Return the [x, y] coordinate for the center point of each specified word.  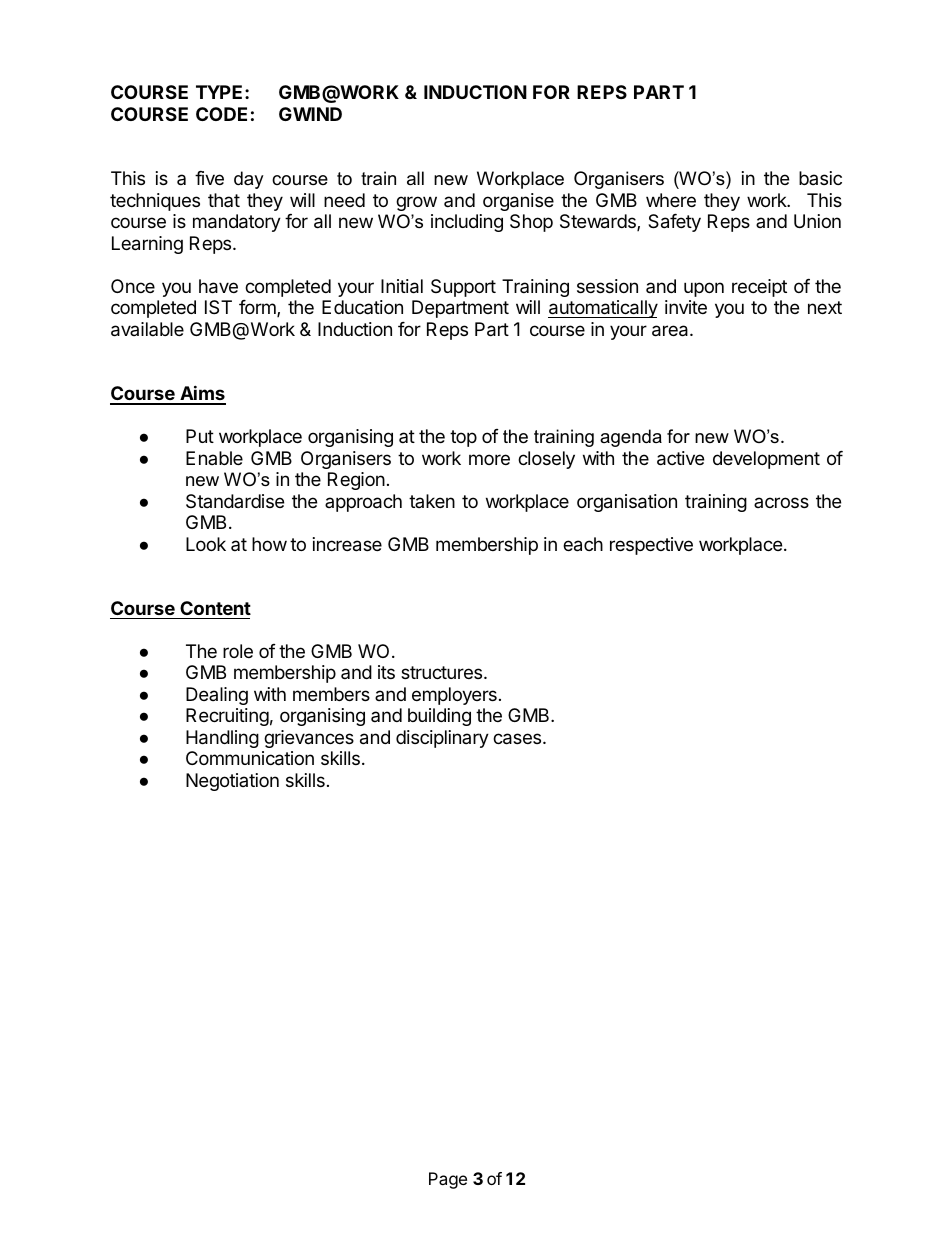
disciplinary [442, 739]
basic [820, 178]
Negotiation [232, 782]
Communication [250, 758]
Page [448, 1180]
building [439, 717]
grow [416, 203]
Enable [214, 458]
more [489, 459]
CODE [221, 114]
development [766, 460]
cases [518, 739]
